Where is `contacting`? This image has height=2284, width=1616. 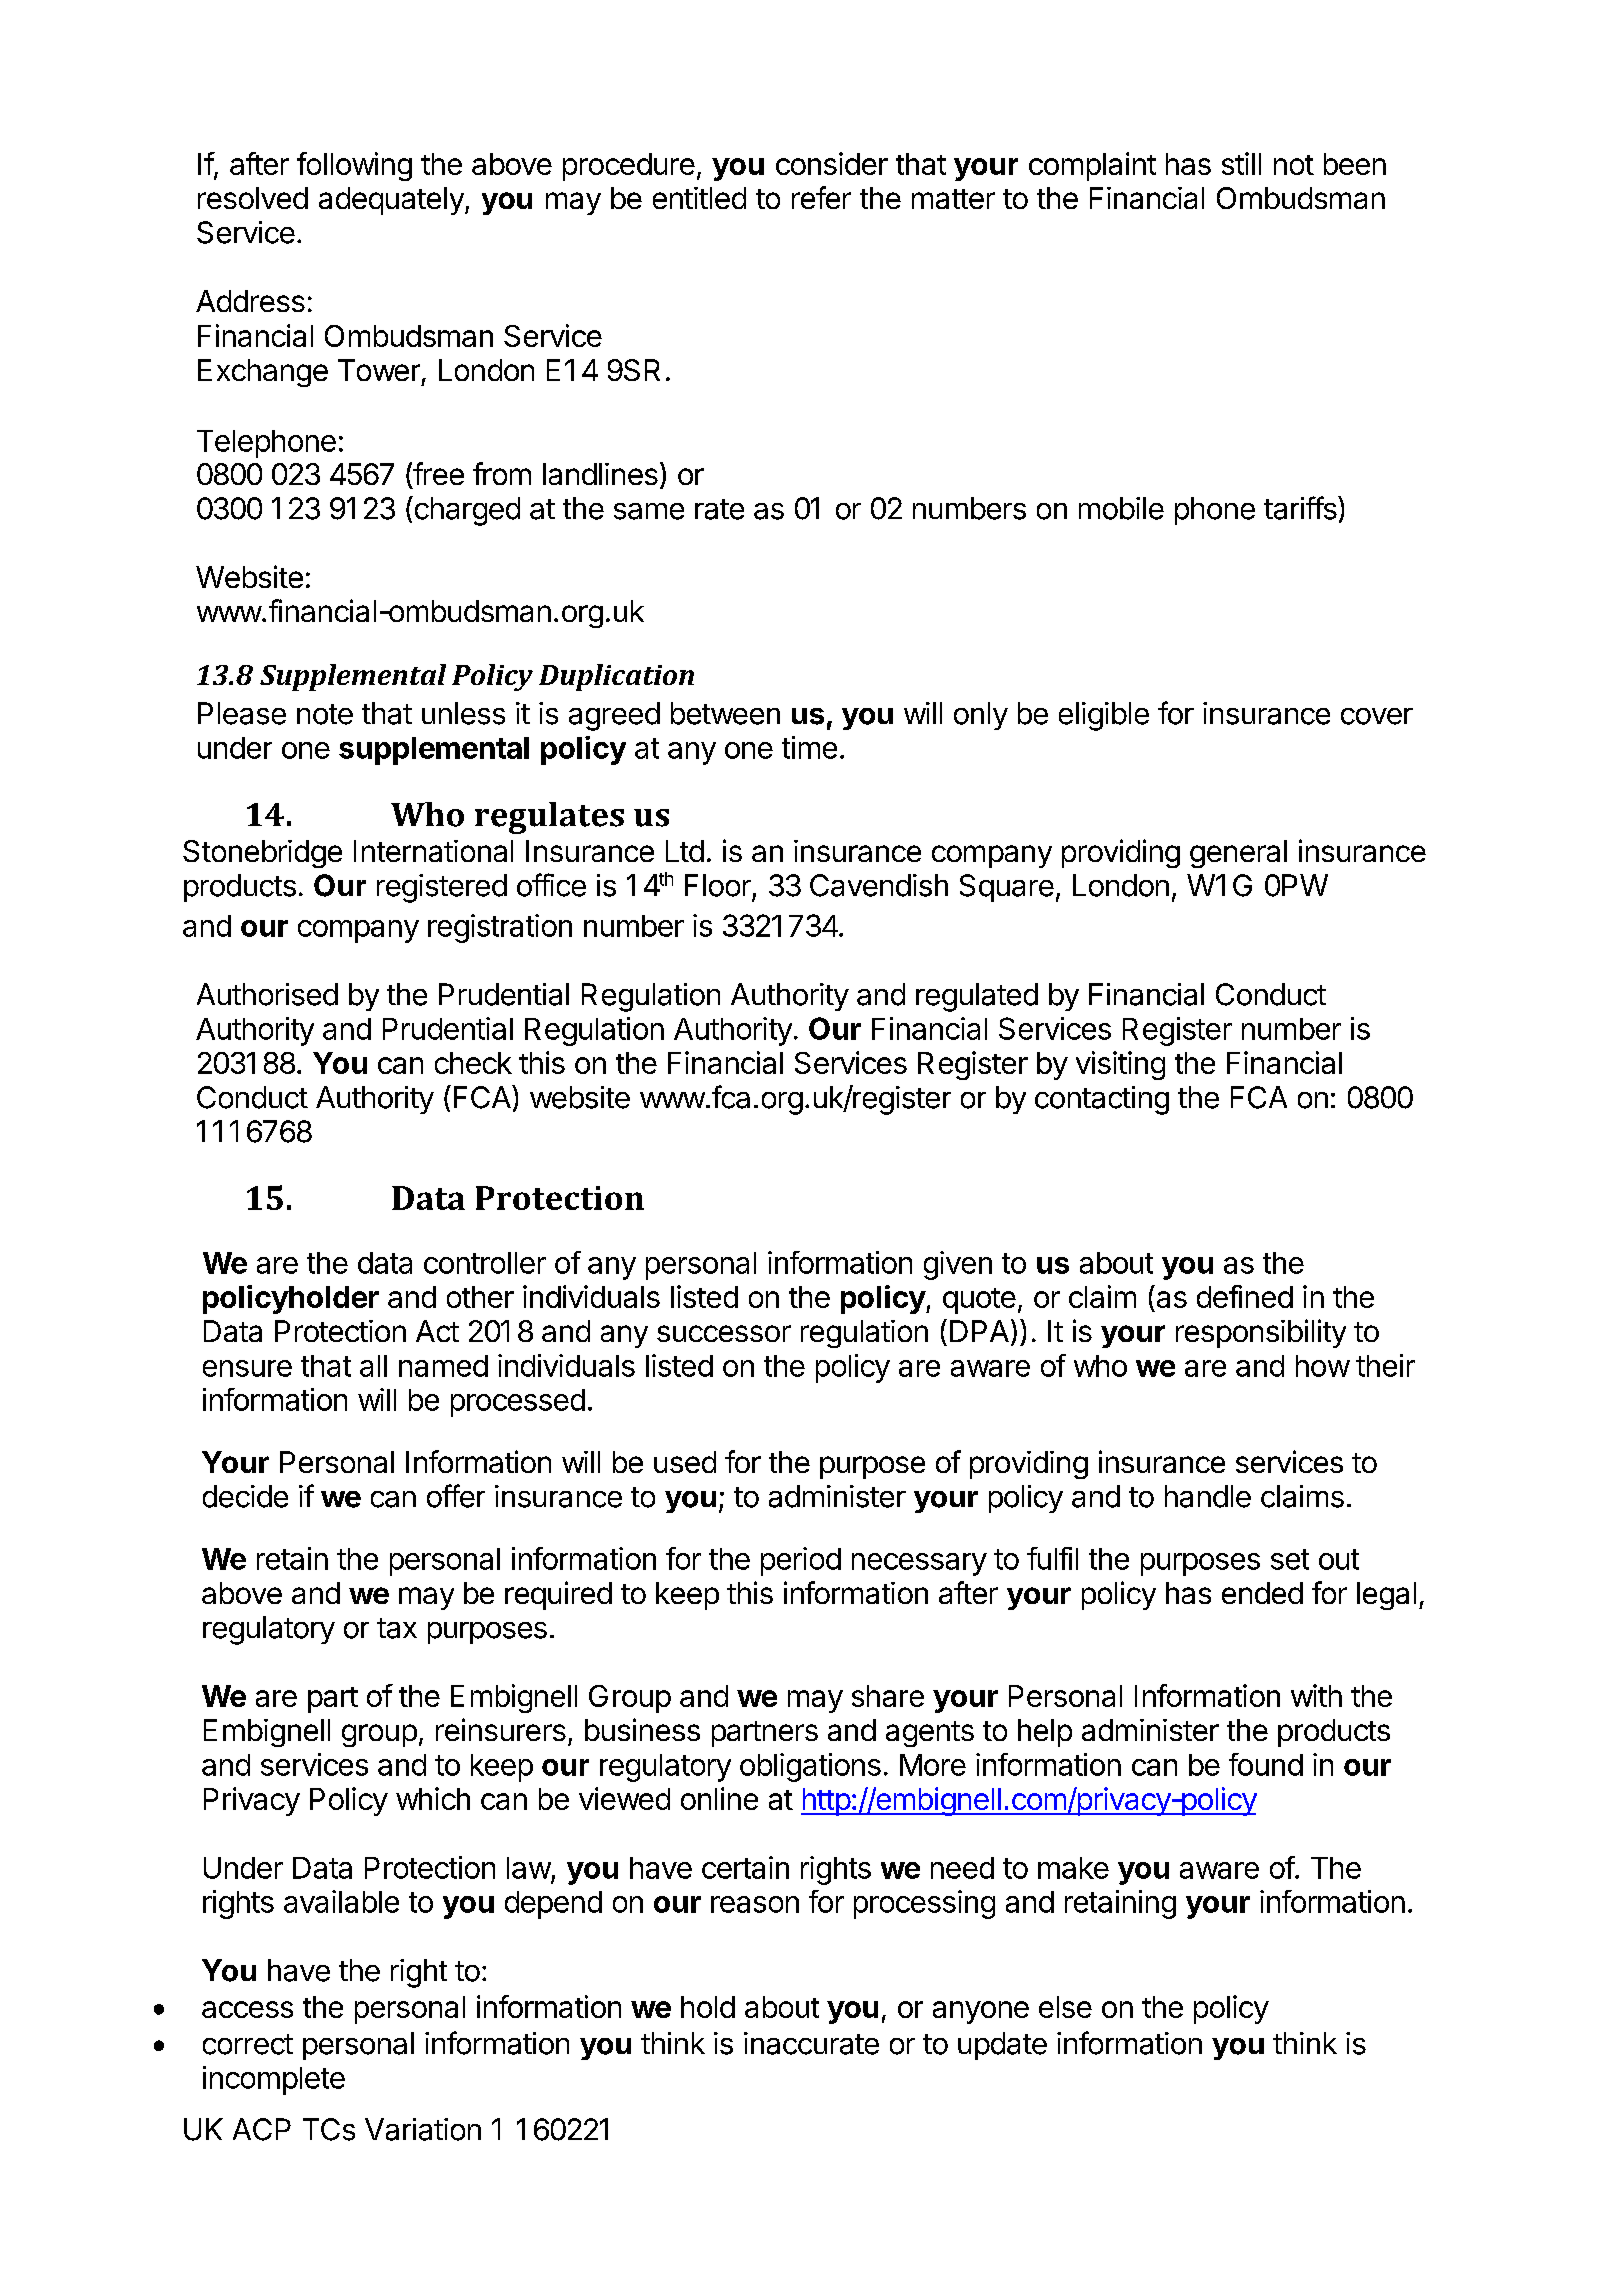
contacting is located at coordinates (1102, 1100).
